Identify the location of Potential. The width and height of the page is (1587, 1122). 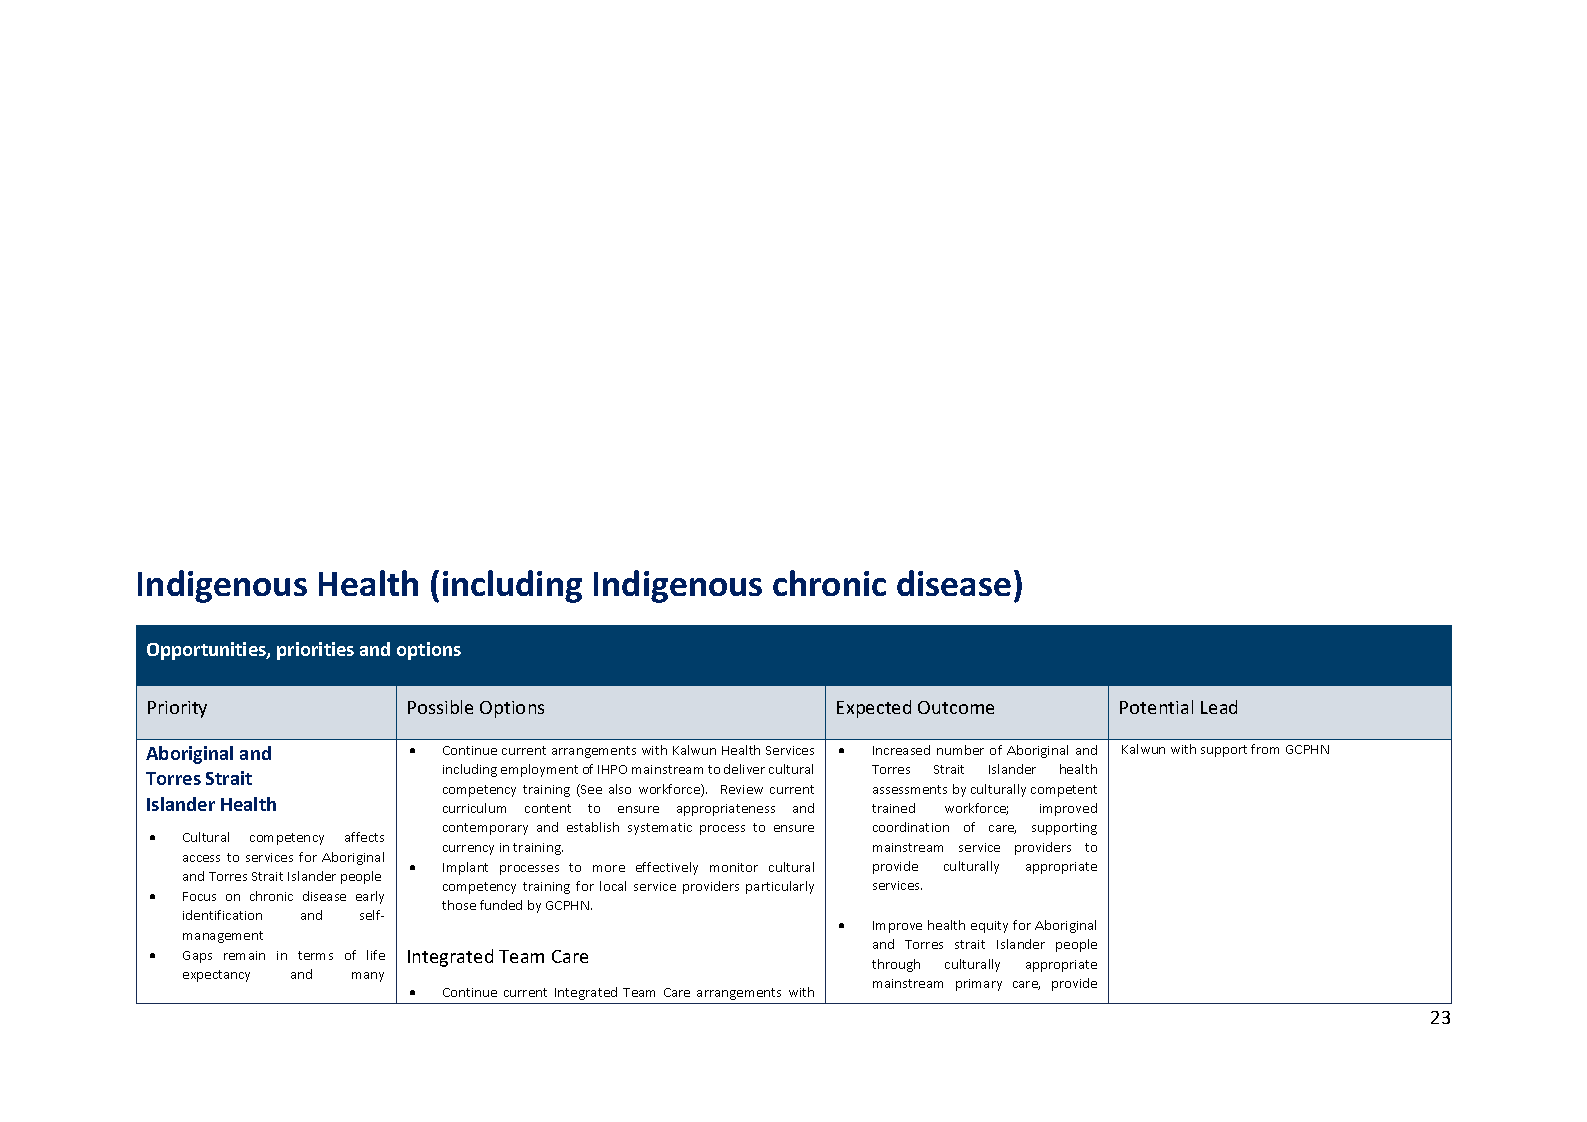
(1156, 707).
